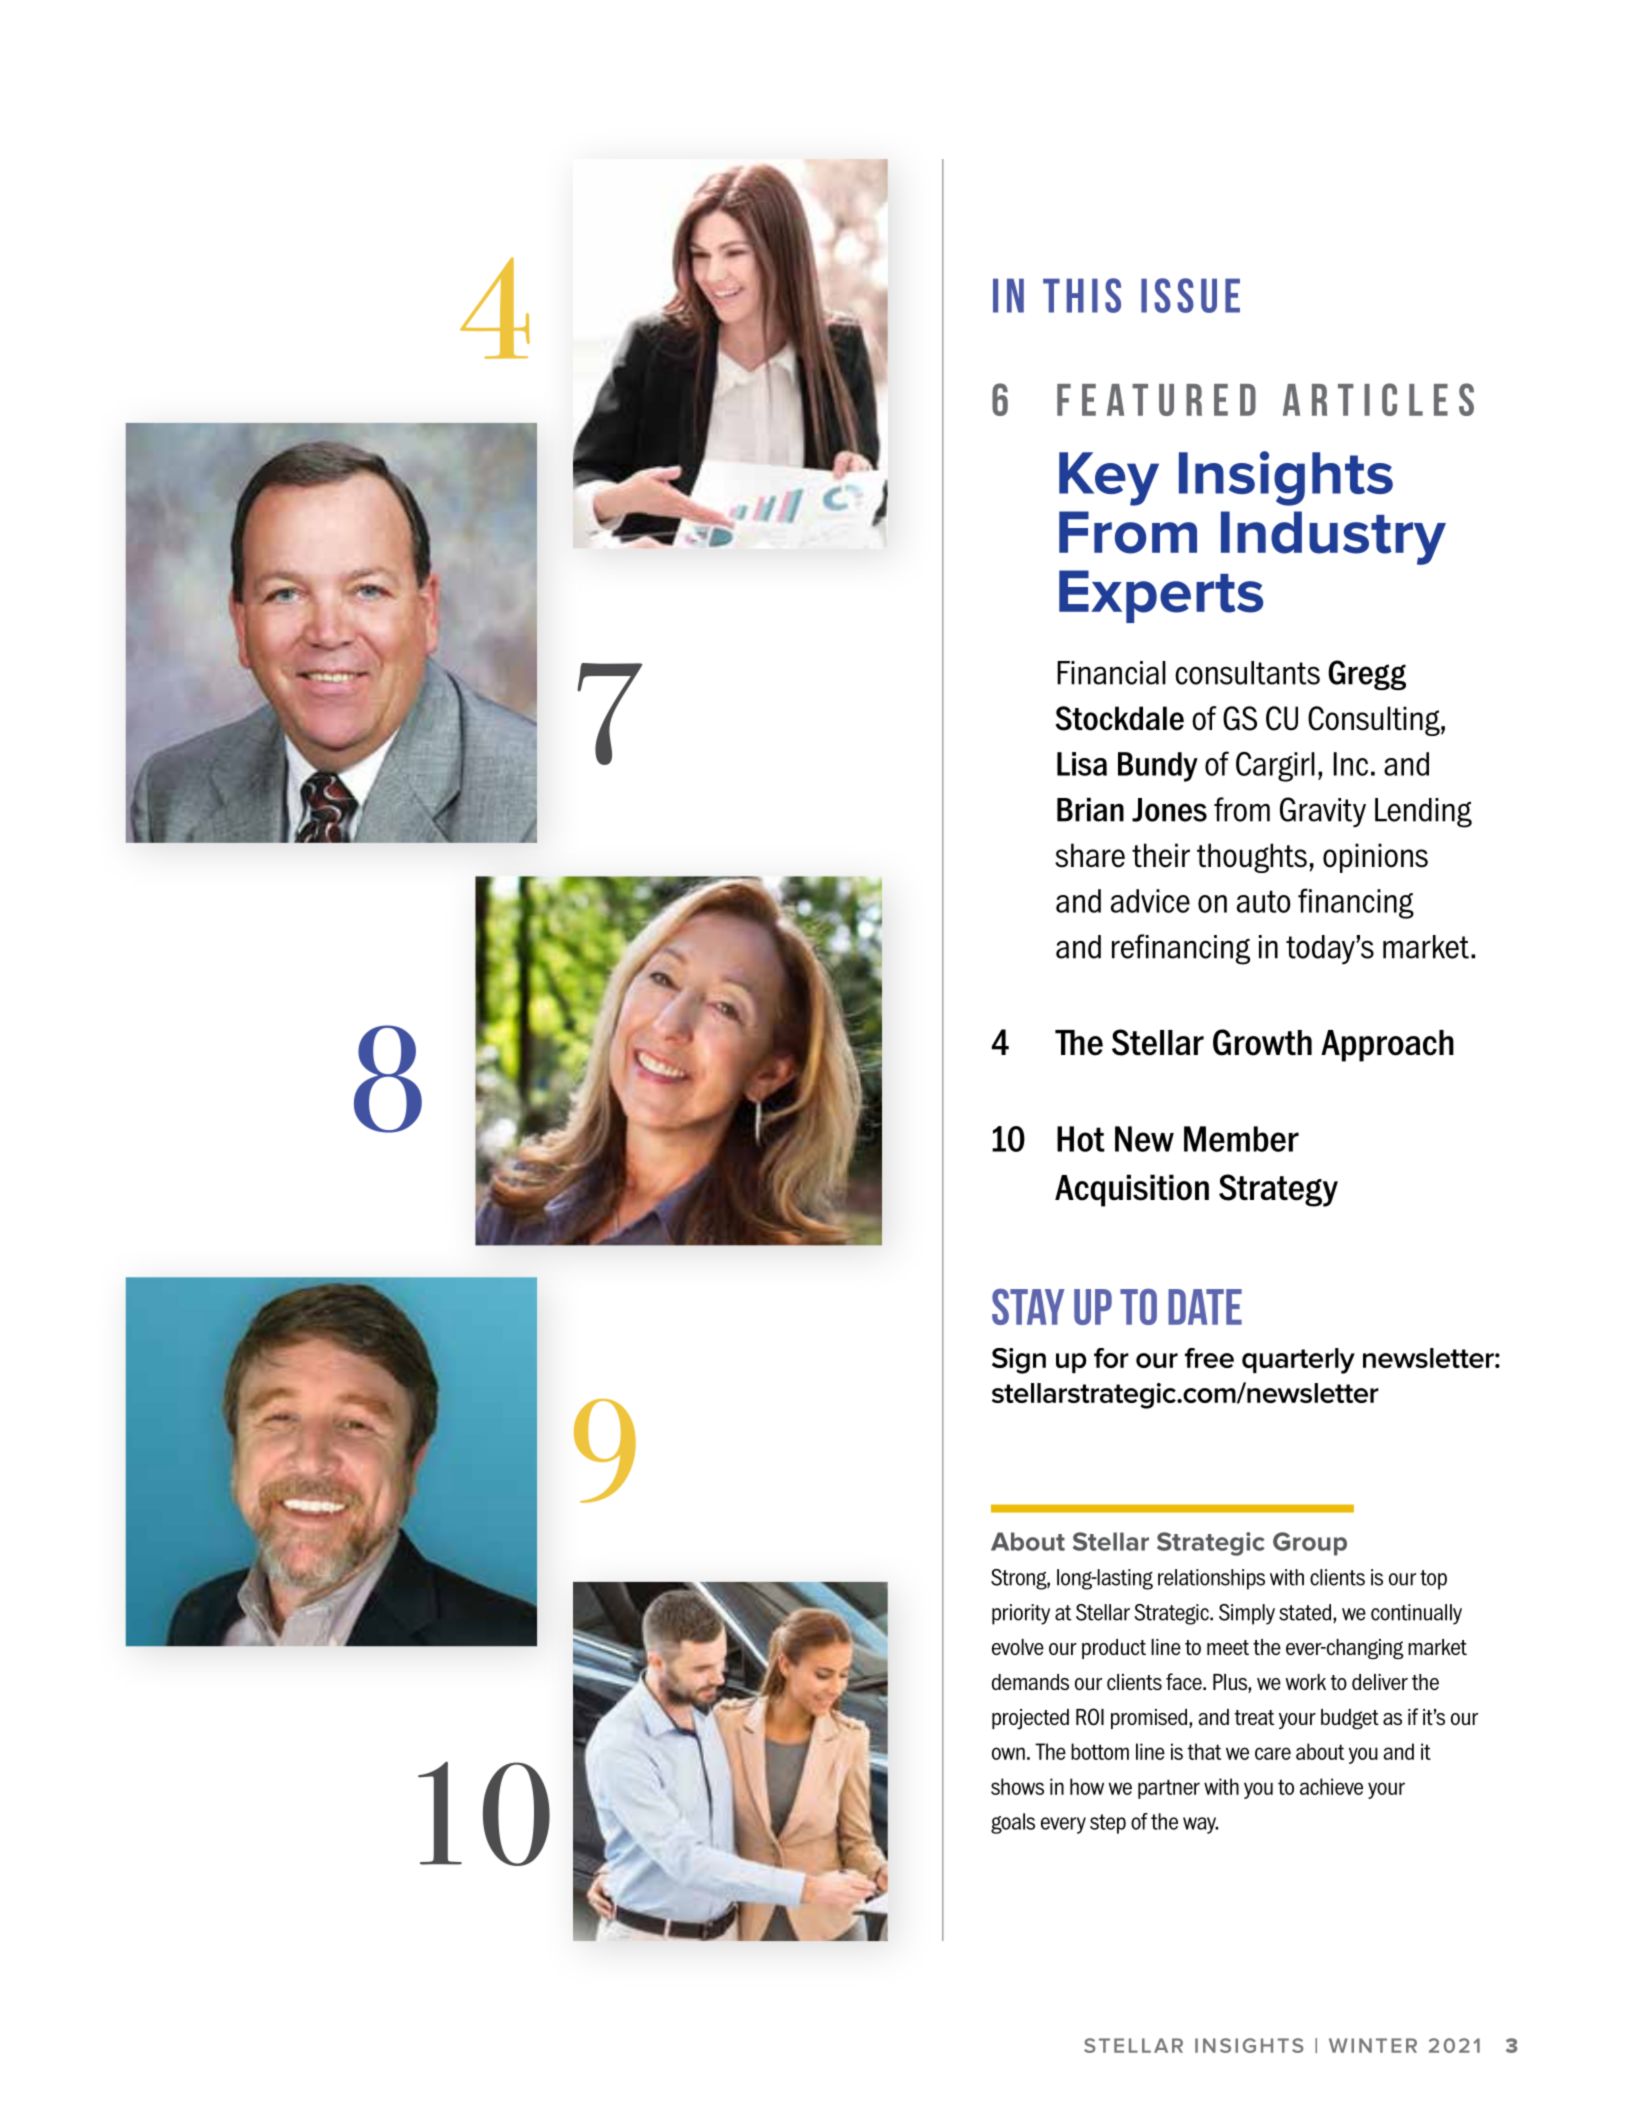 This screenshot has height=2127, width=1644. Describe the element at coordinates (1375, 858) in the screenshot. I see `opinions` at that location.
